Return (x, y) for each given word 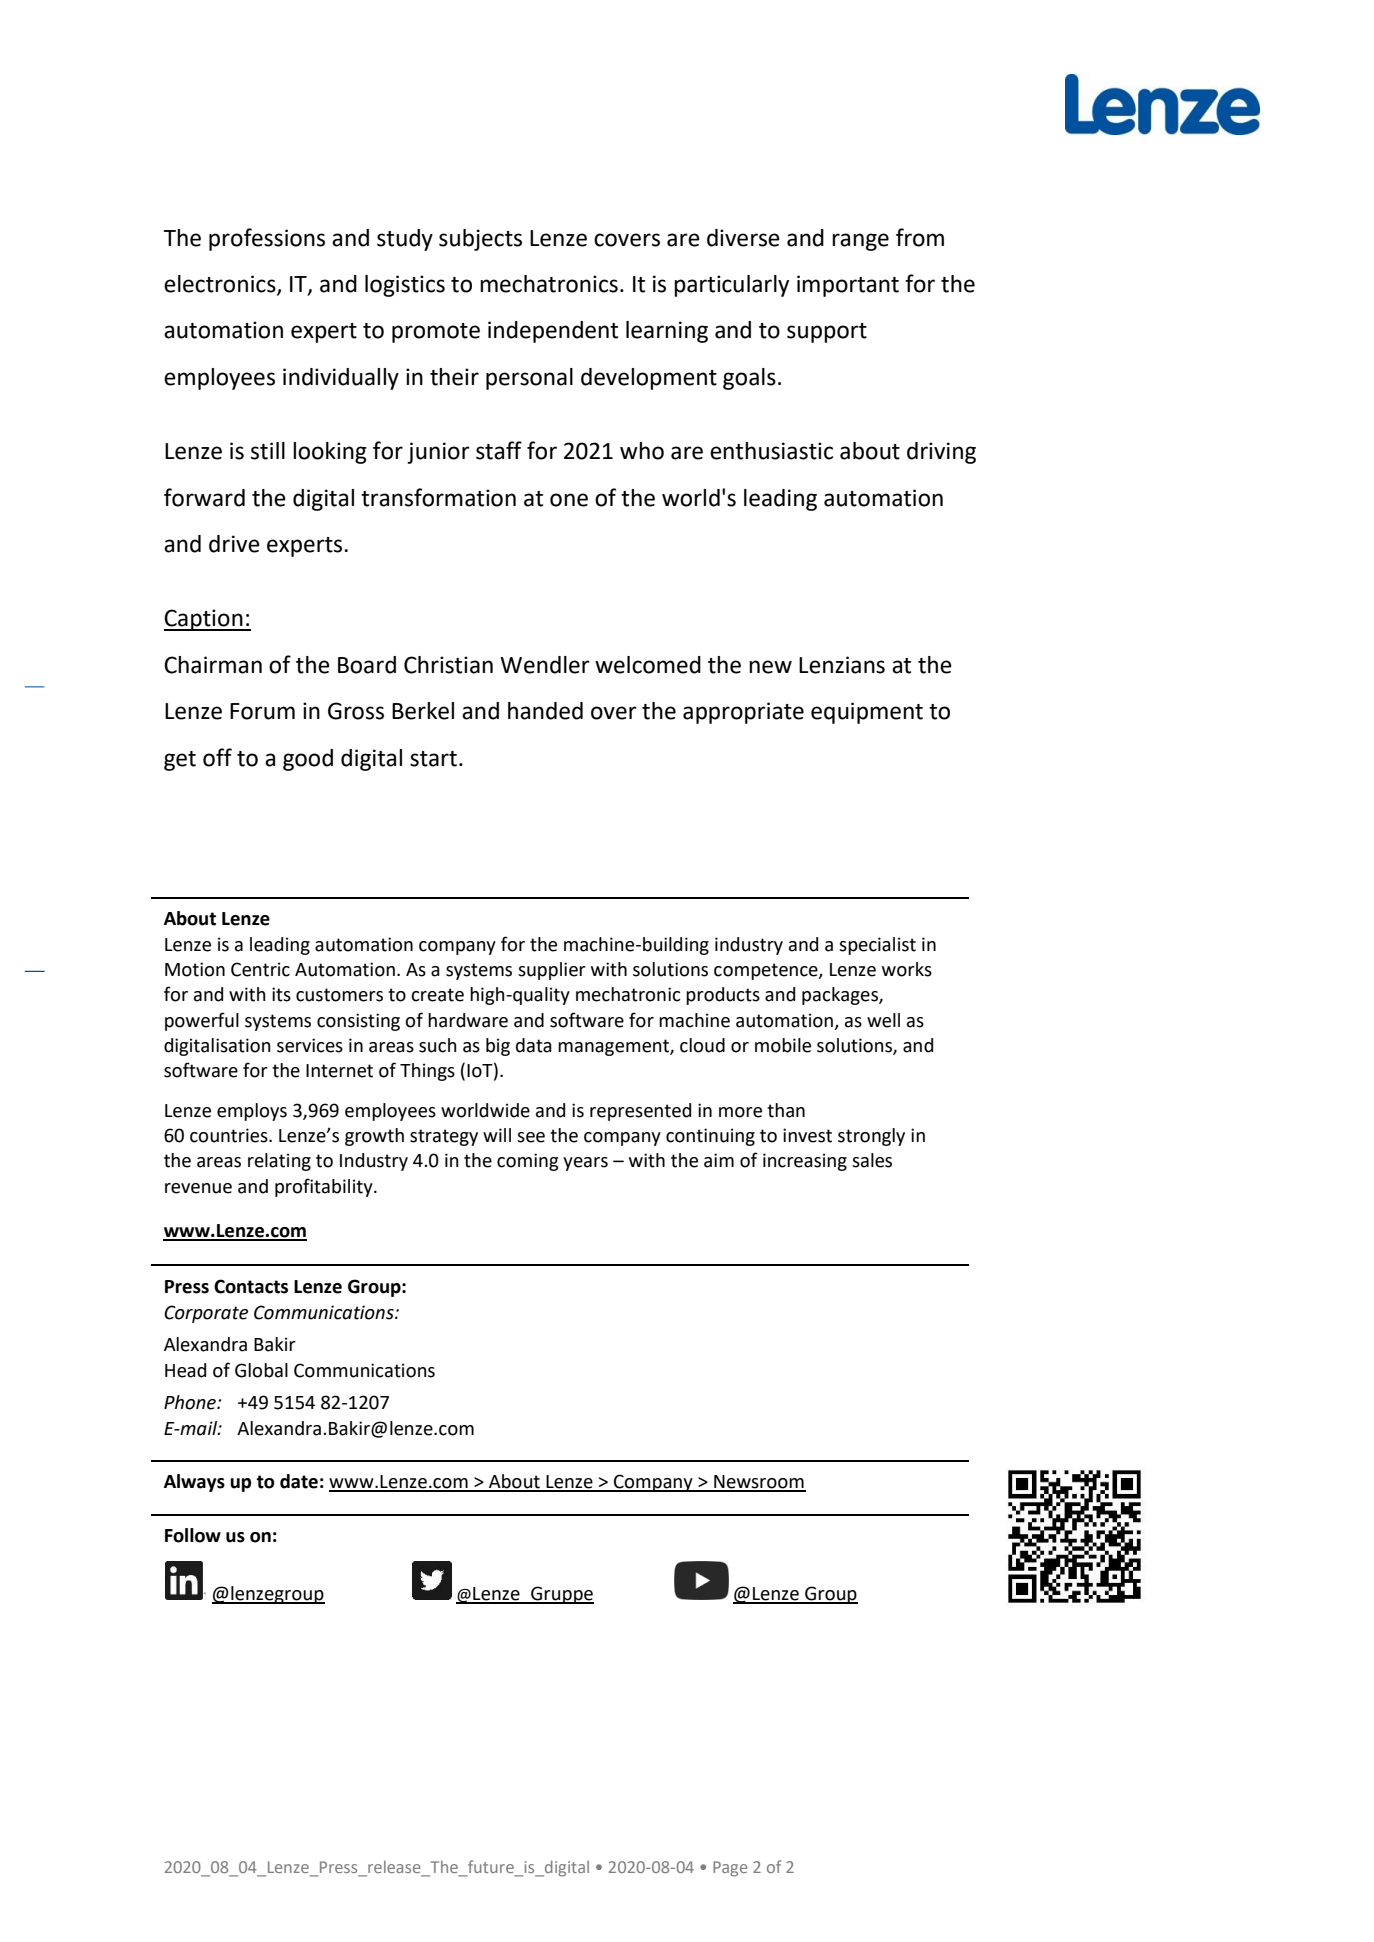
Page (730, 1869)
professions (267, 239)
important (848, 286)
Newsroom (759, 1483)
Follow (193, 1535)
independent (553, 332)
